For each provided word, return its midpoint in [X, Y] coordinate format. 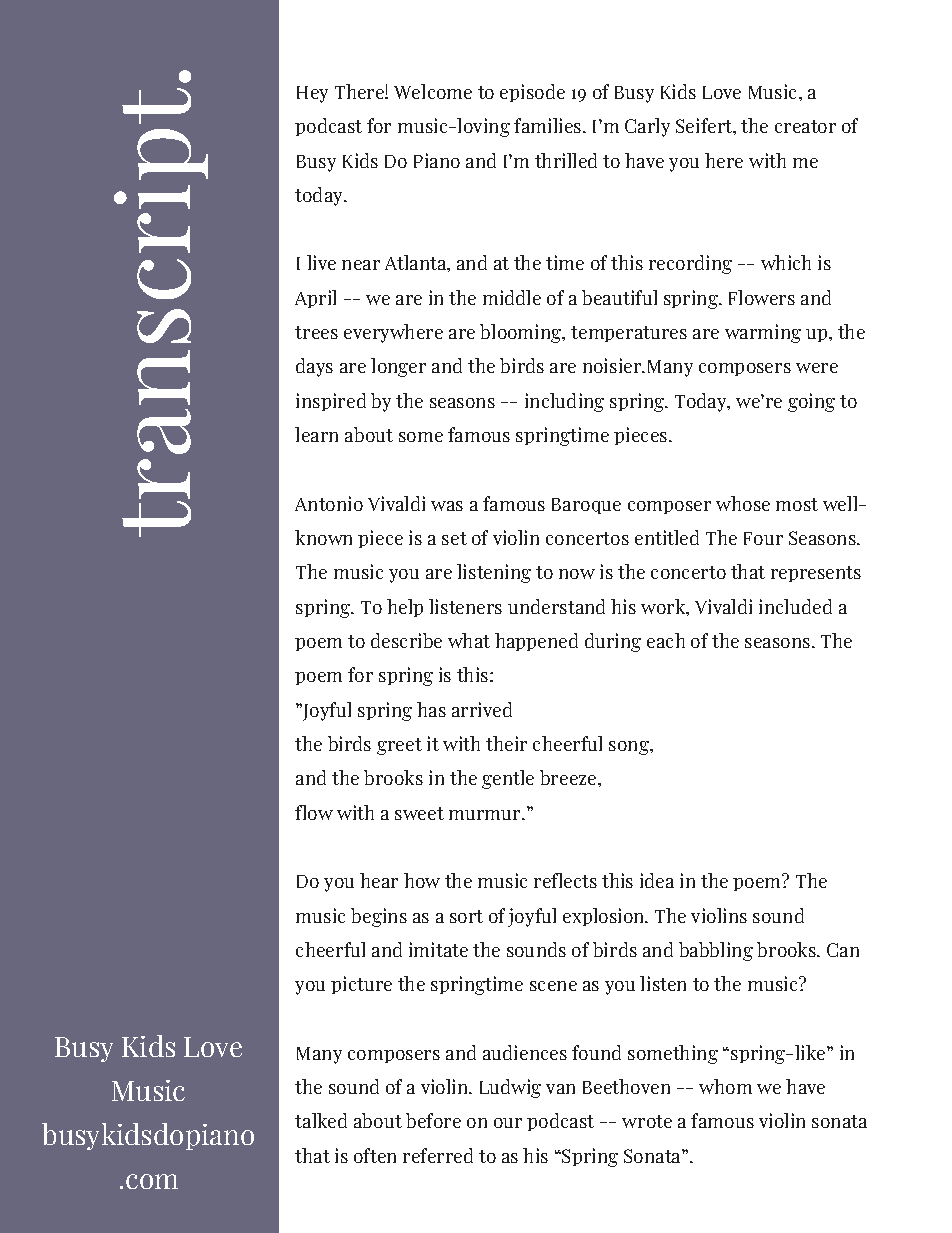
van [560, 1089]
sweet [419, 813]
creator [805, 126]
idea [657, 880]
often [375, 1155]
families [549, 125]
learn [316, 434]
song [630, 748]
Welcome [433, 91]
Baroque [586, 506]
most [797, 504]
